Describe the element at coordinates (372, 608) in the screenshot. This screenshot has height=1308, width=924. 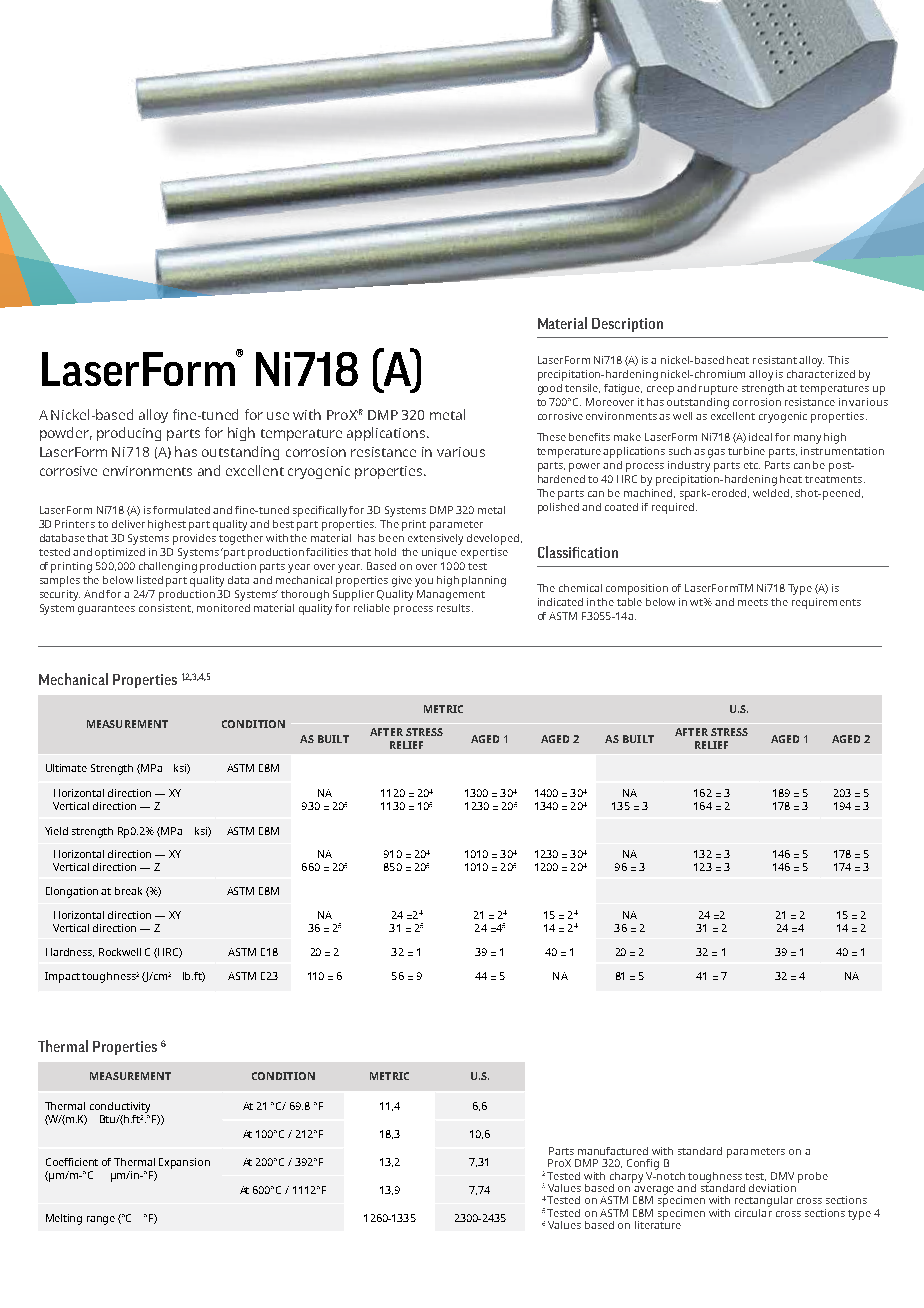
I see `reliable` at that location.
